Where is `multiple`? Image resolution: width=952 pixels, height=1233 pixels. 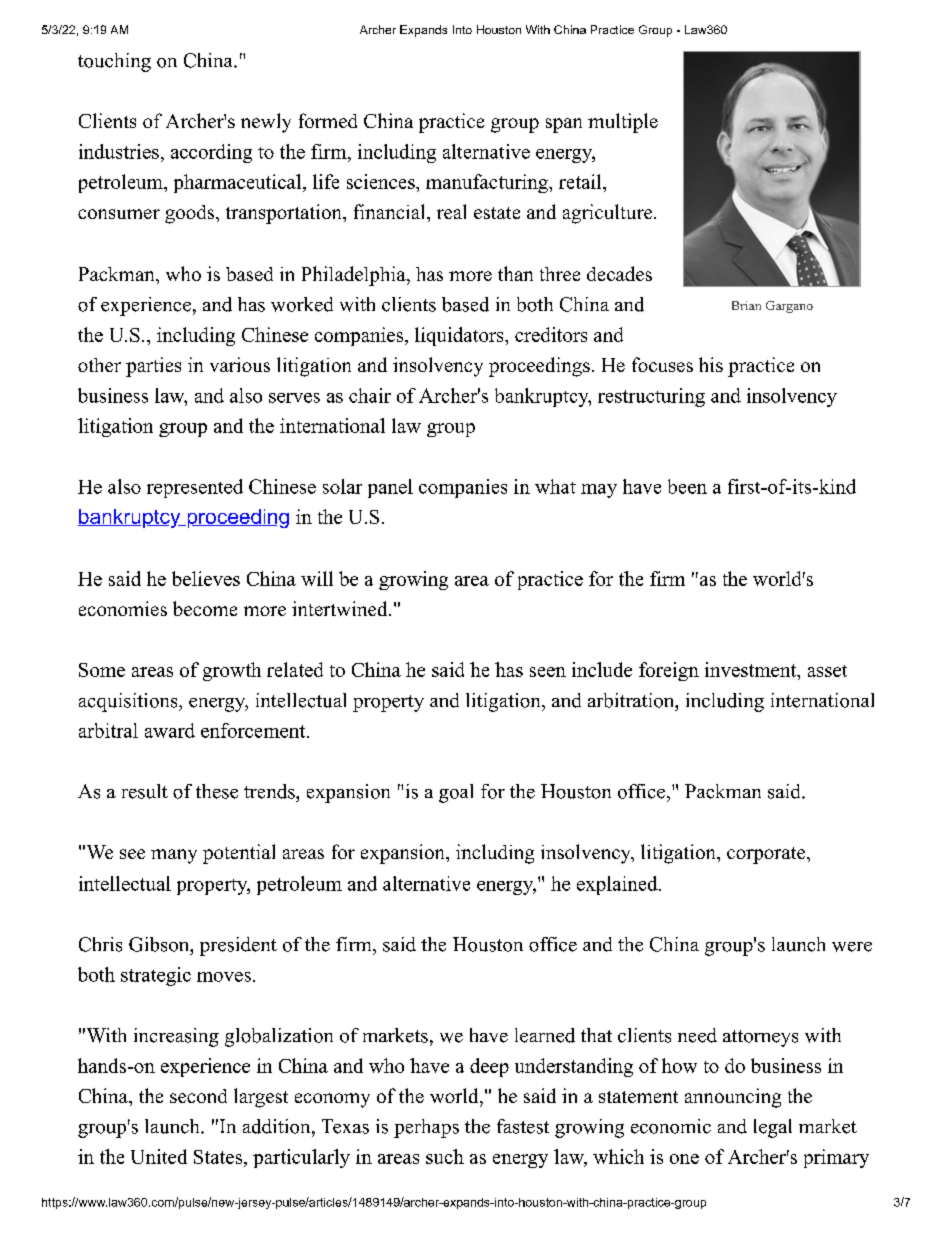
multiple is located at coordinates (623, 123).
